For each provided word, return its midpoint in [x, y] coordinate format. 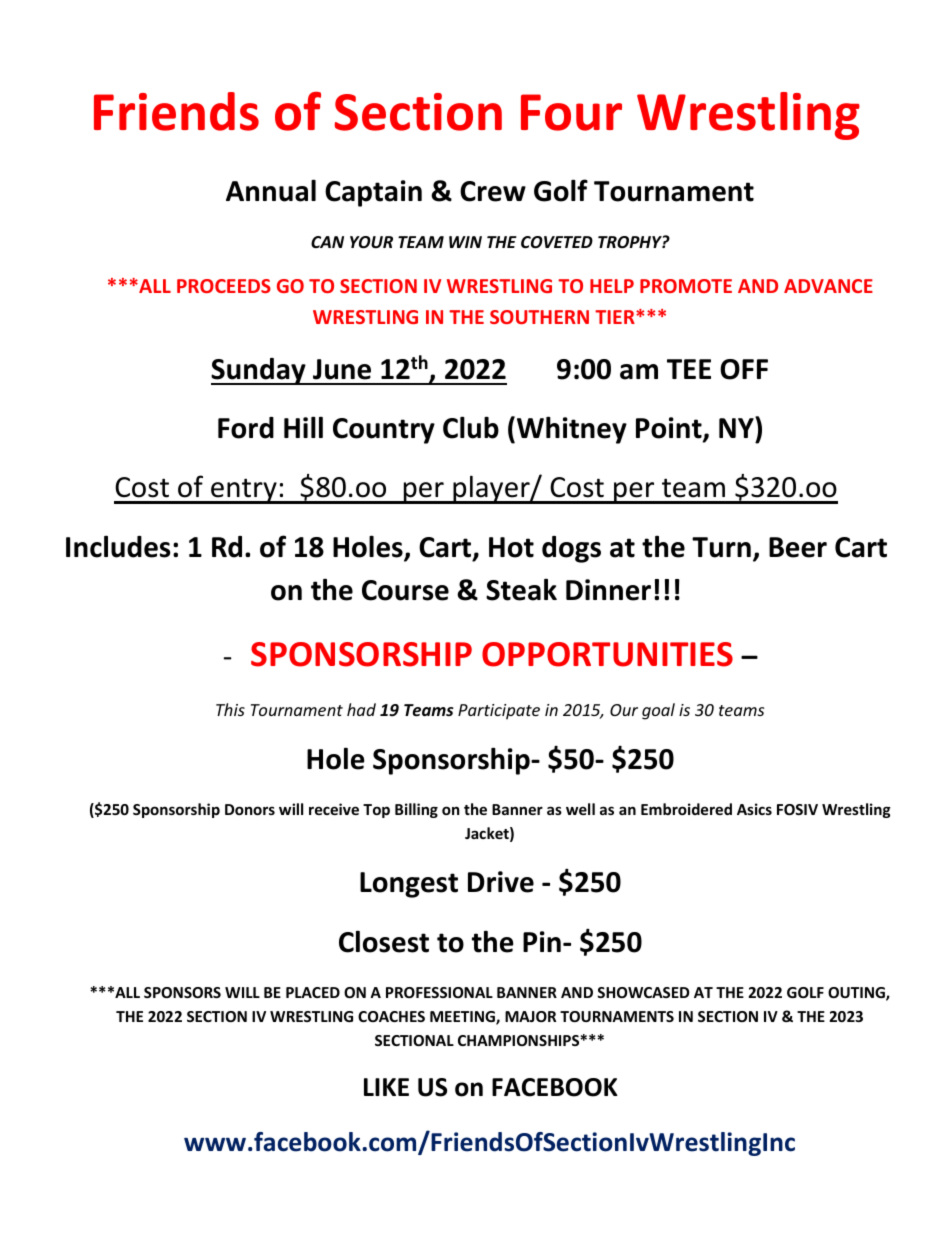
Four [571, 112]
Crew [493, 191]
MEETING [463, 1018]
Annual [271, 190]
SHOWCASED [643, 992]
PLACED [313, 992]
